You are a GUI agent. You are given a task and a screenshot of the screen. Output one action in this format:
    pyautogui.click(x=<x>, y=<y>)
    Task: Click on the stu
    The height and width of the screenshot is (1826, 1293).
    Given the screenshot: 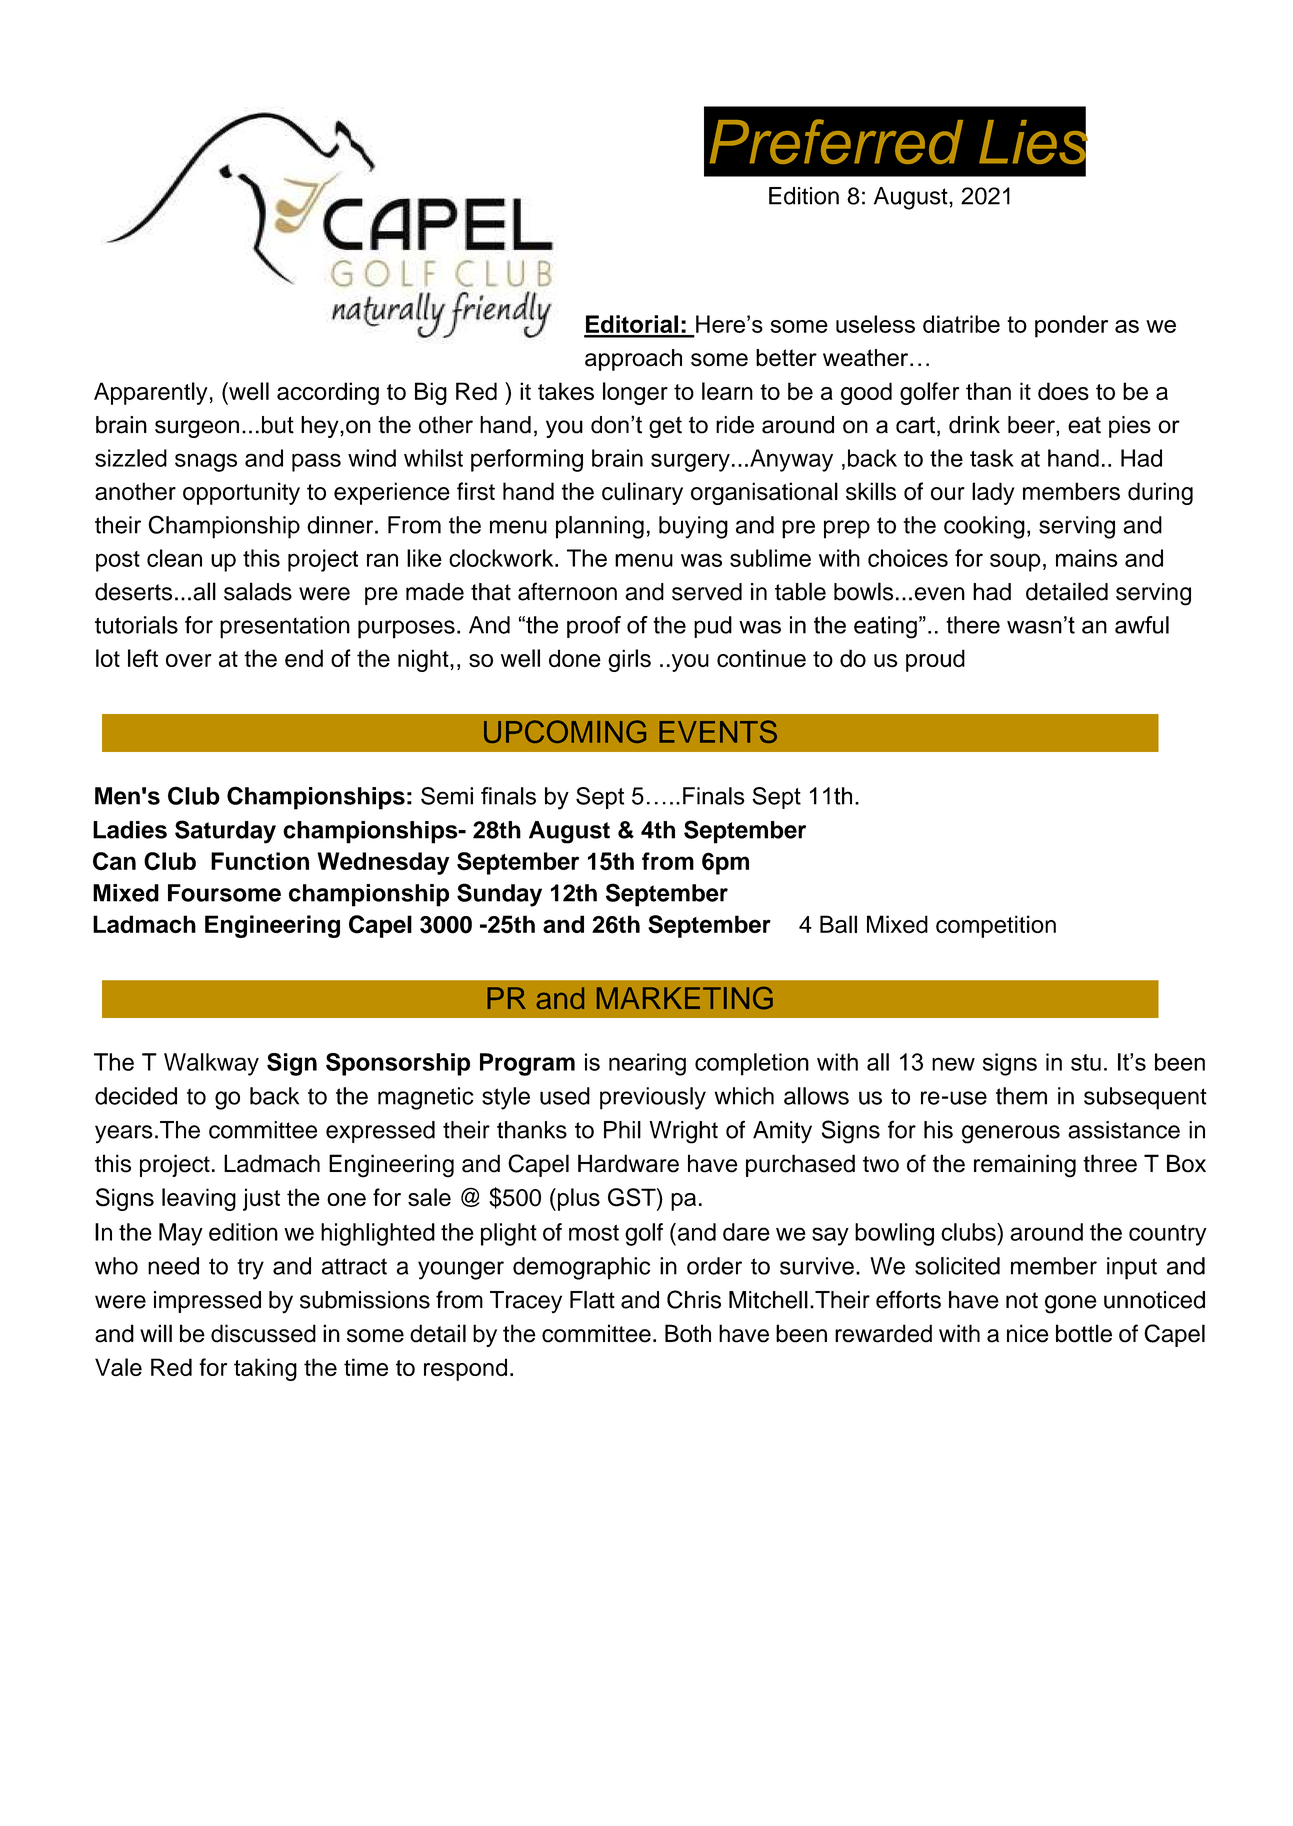 What is the action you would take?
    pyautogui.click(x=1086, y=1062)
